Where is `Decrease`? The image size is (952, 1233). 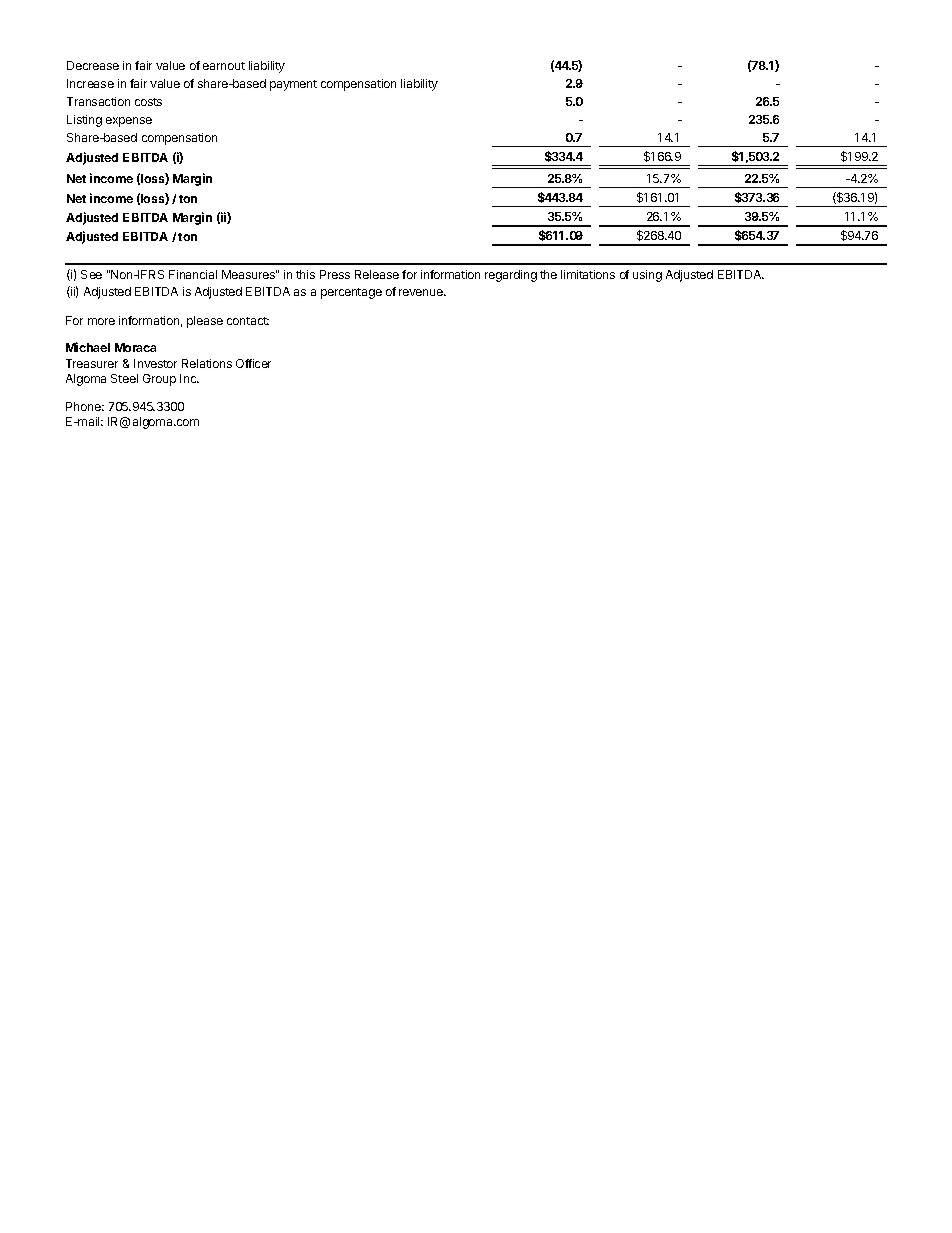 Decrease is located at coordinates (93, 65).
